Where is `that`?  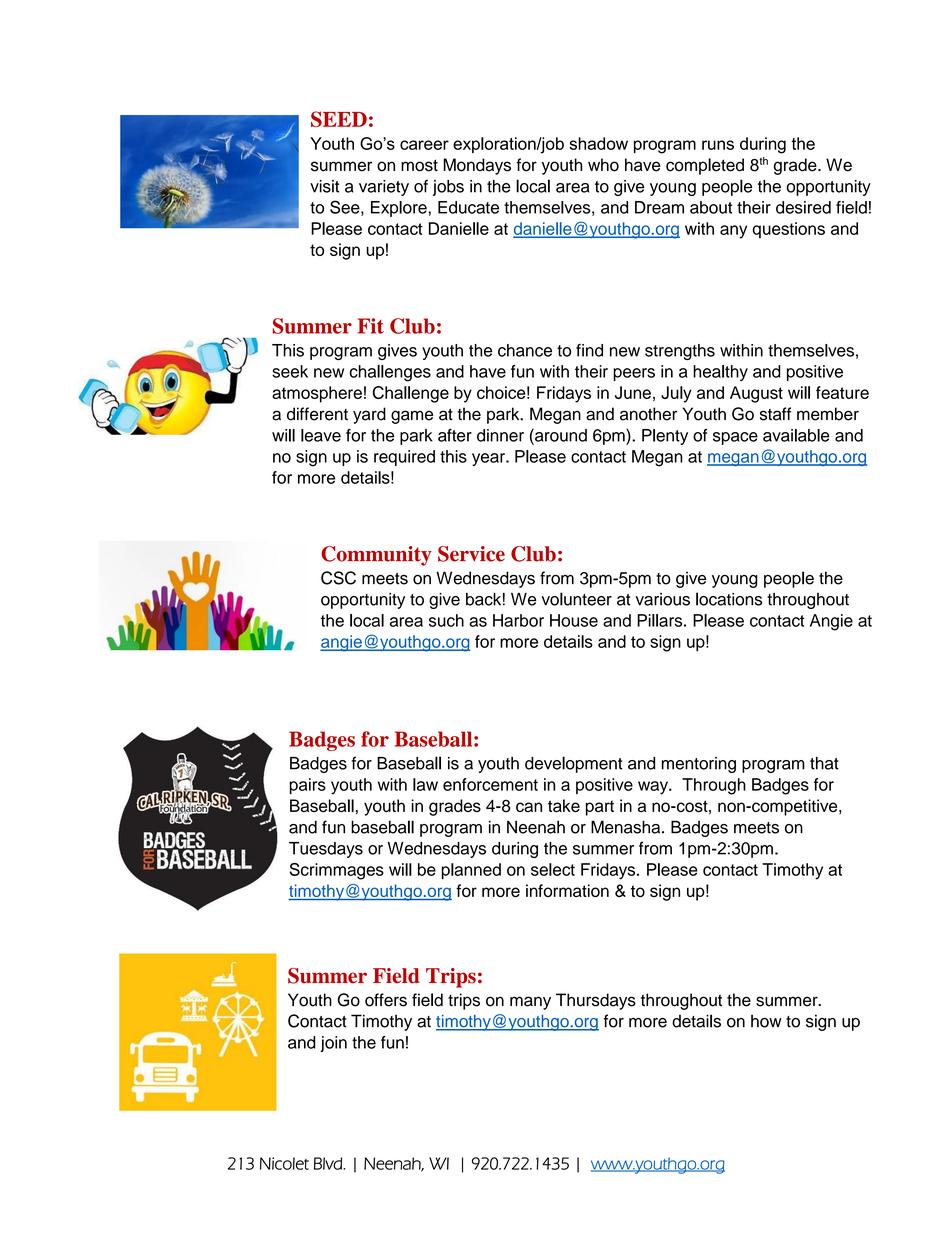 that is located at coordinates (824, 763).
